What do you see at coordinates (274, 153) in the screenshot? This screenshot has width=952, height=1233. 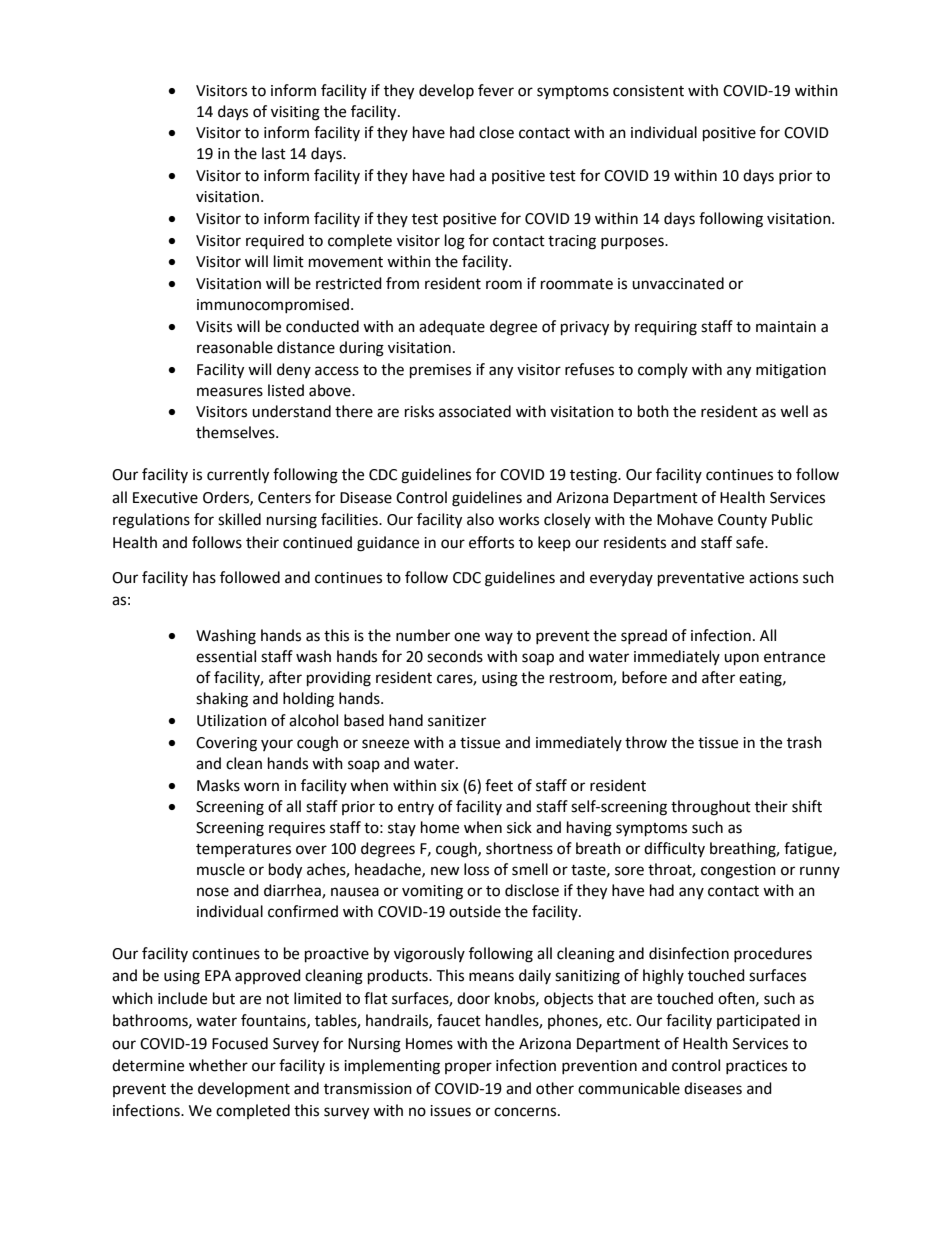 I see `last` at bounding box center [274, 153].
